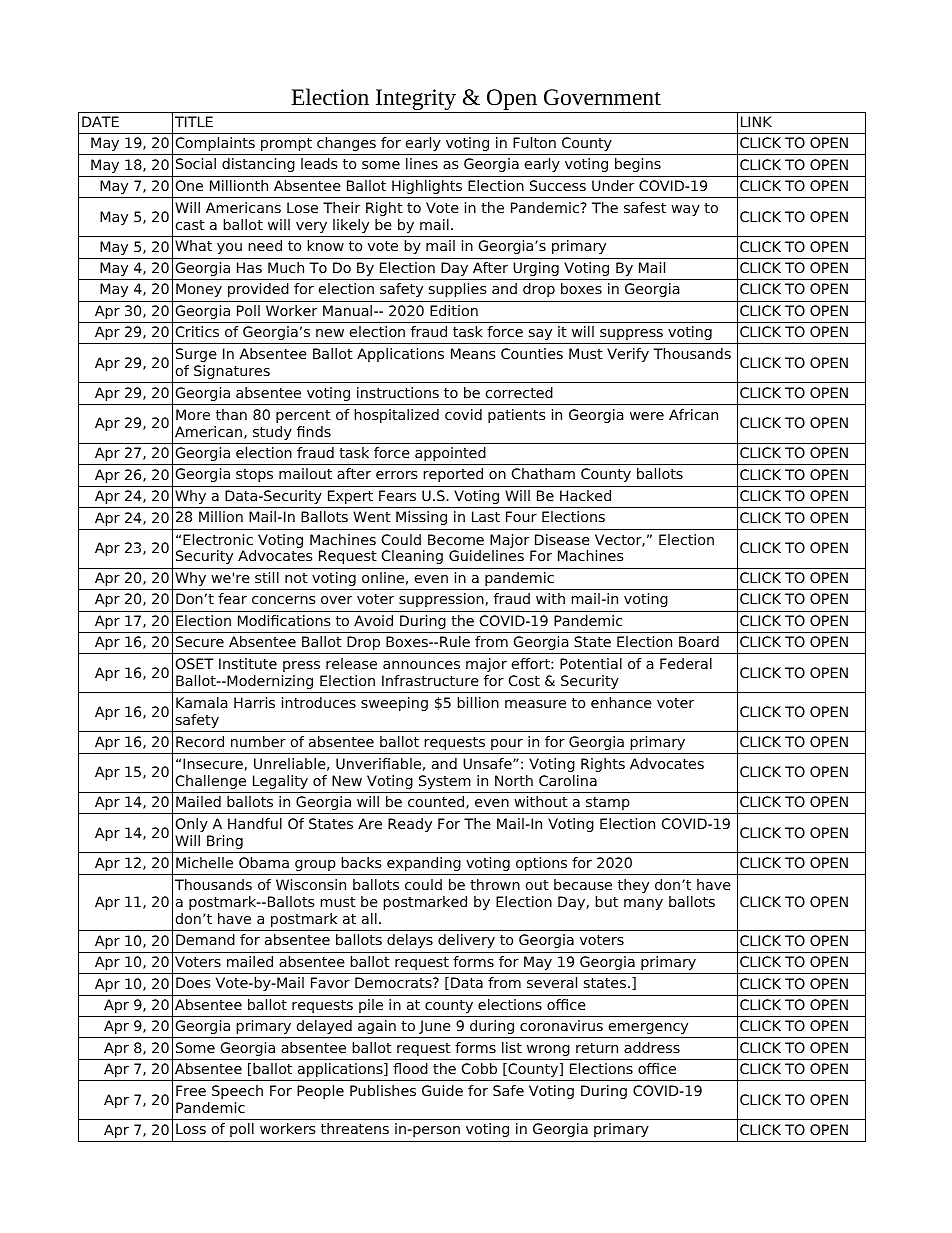 Image resolution: width=952 pixels, height=1233 pixels. Describe the element at coordinates (373, 620) in the screenshot. I see `Avoid` at that location.
